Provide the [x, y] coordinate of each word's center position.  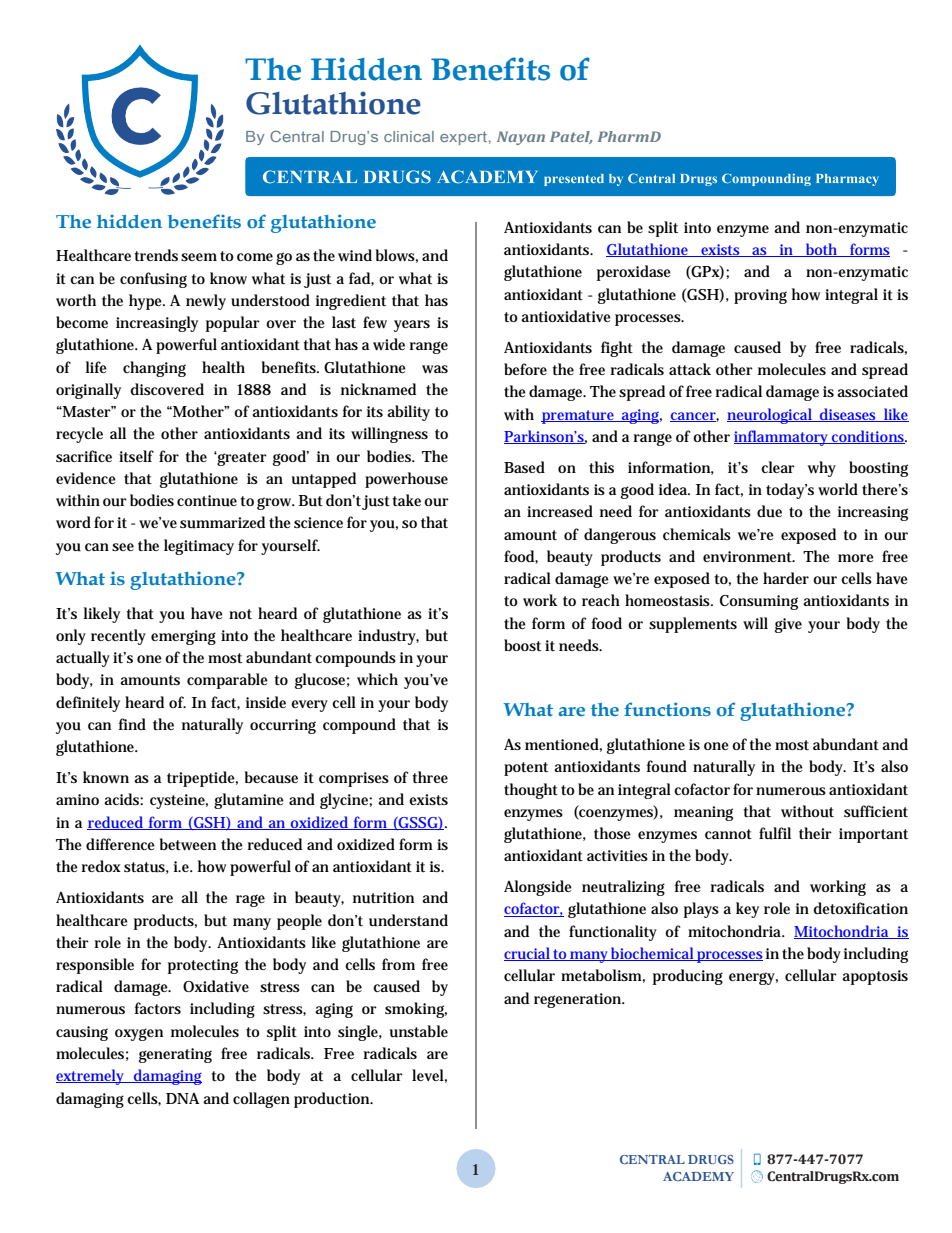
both [822, 250]
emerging [183, 637]
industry [388, 637]
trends [156, 255]
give [788, 625]
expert [463, 138]
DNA [182, 1098]
